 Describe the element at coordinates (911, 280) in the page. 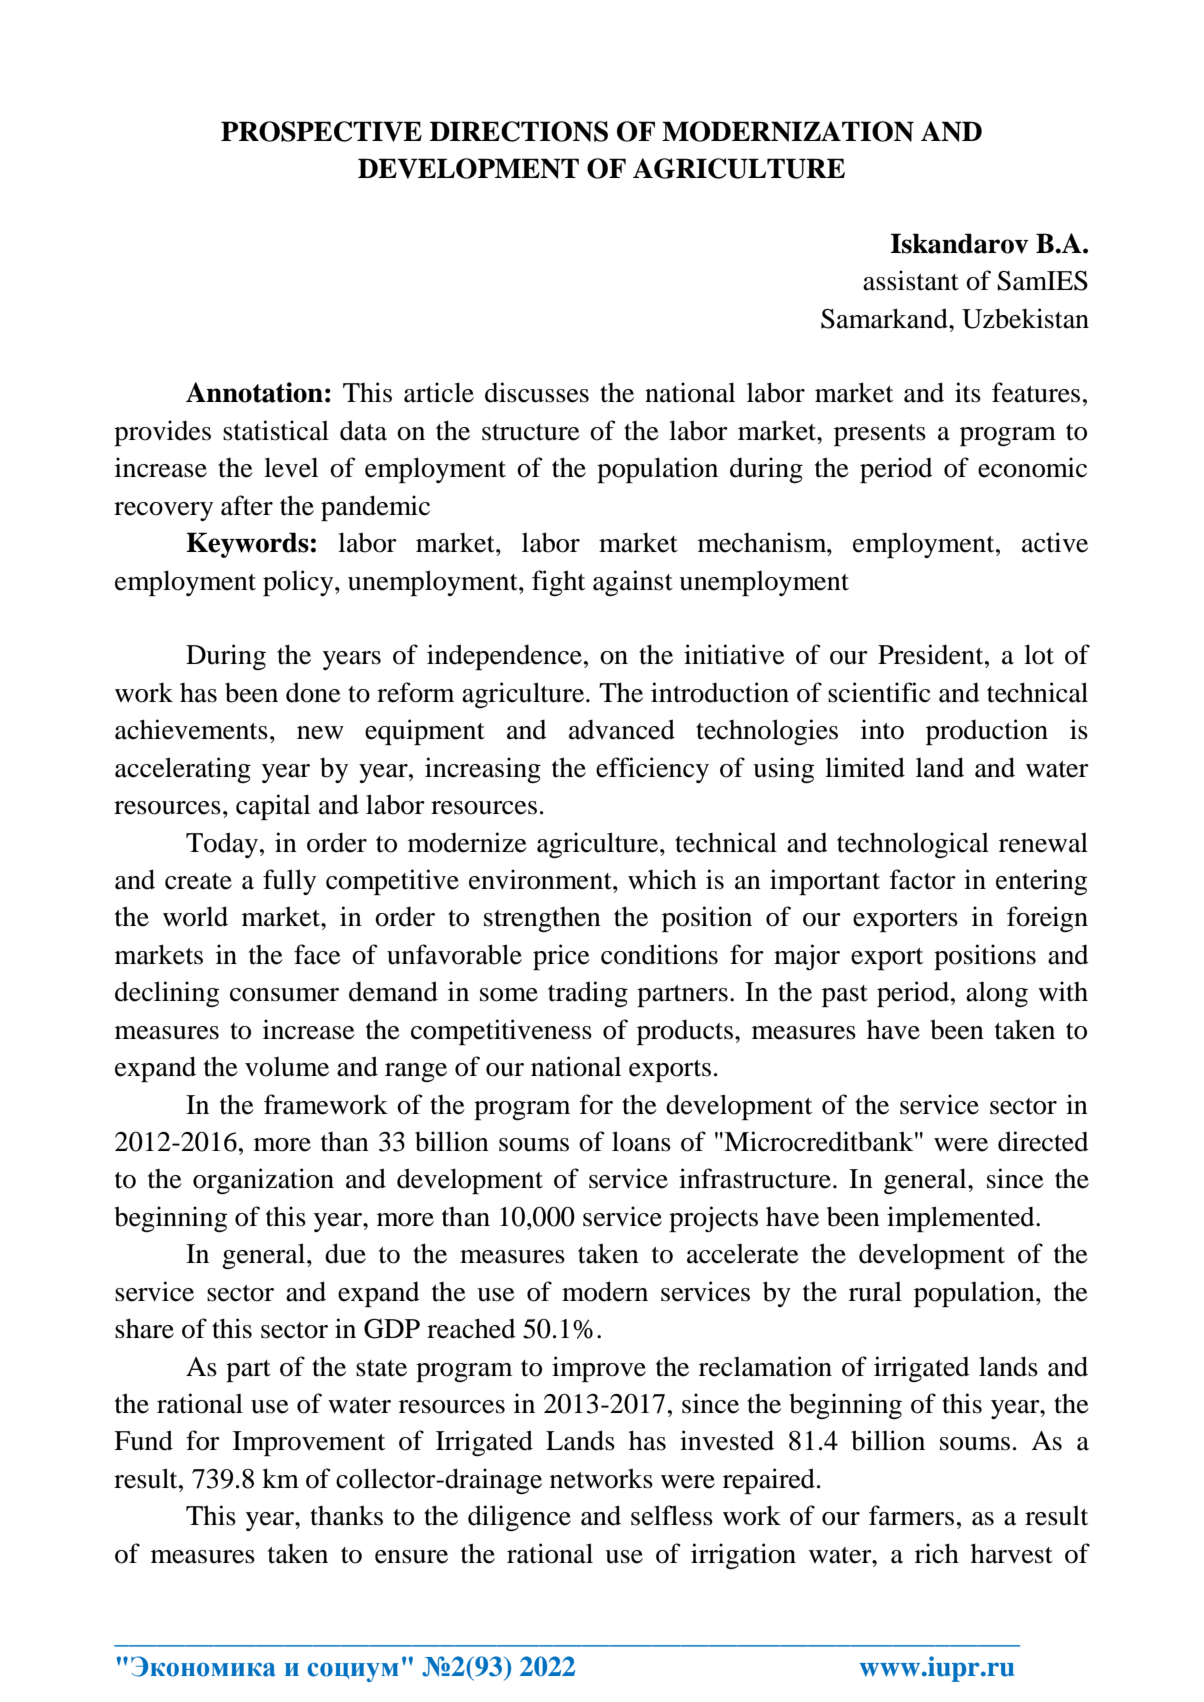

I see `assistant` at that location.
